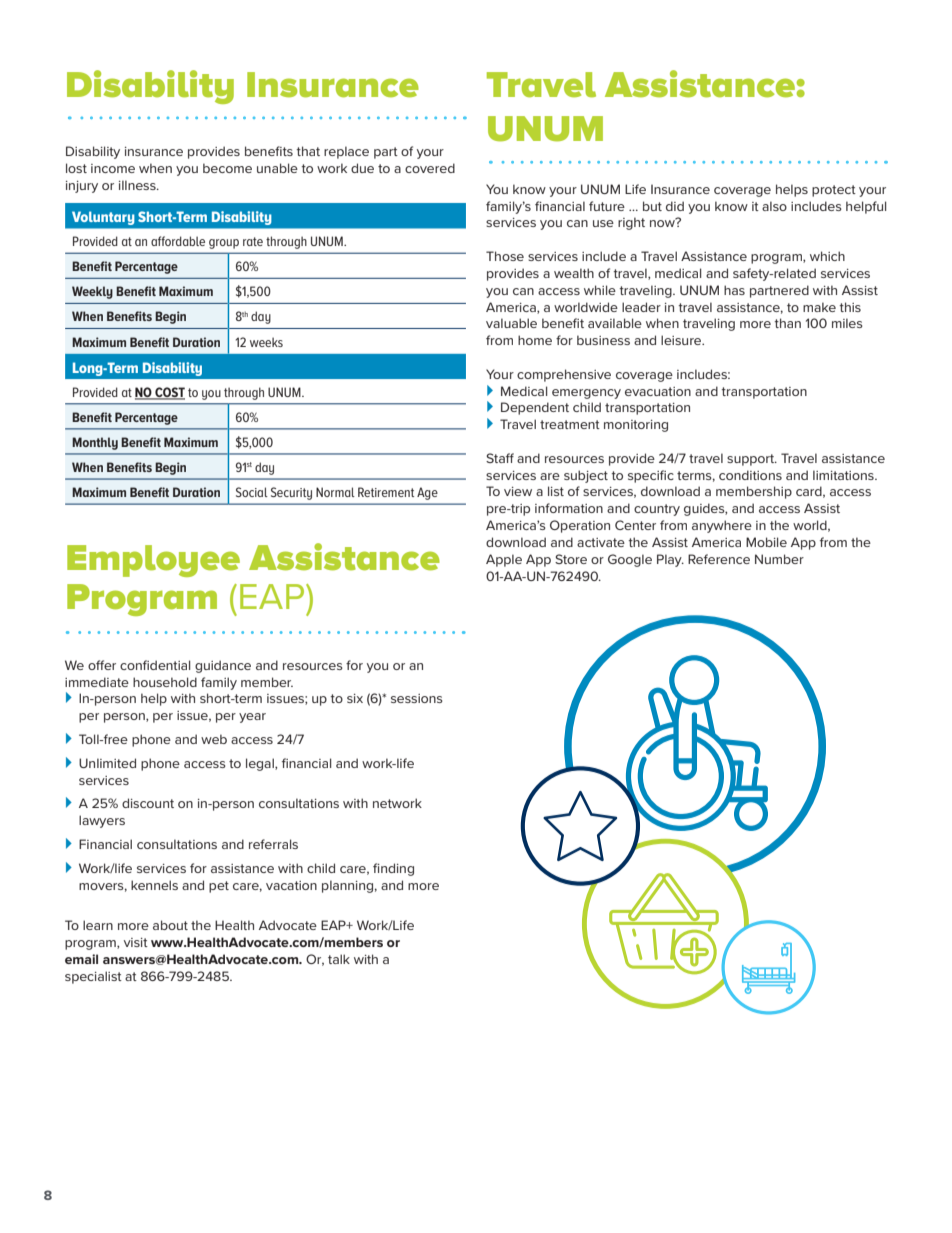  Describe the element at coordinates (430, 168) in the screenshot. I see `covered` at that location.
